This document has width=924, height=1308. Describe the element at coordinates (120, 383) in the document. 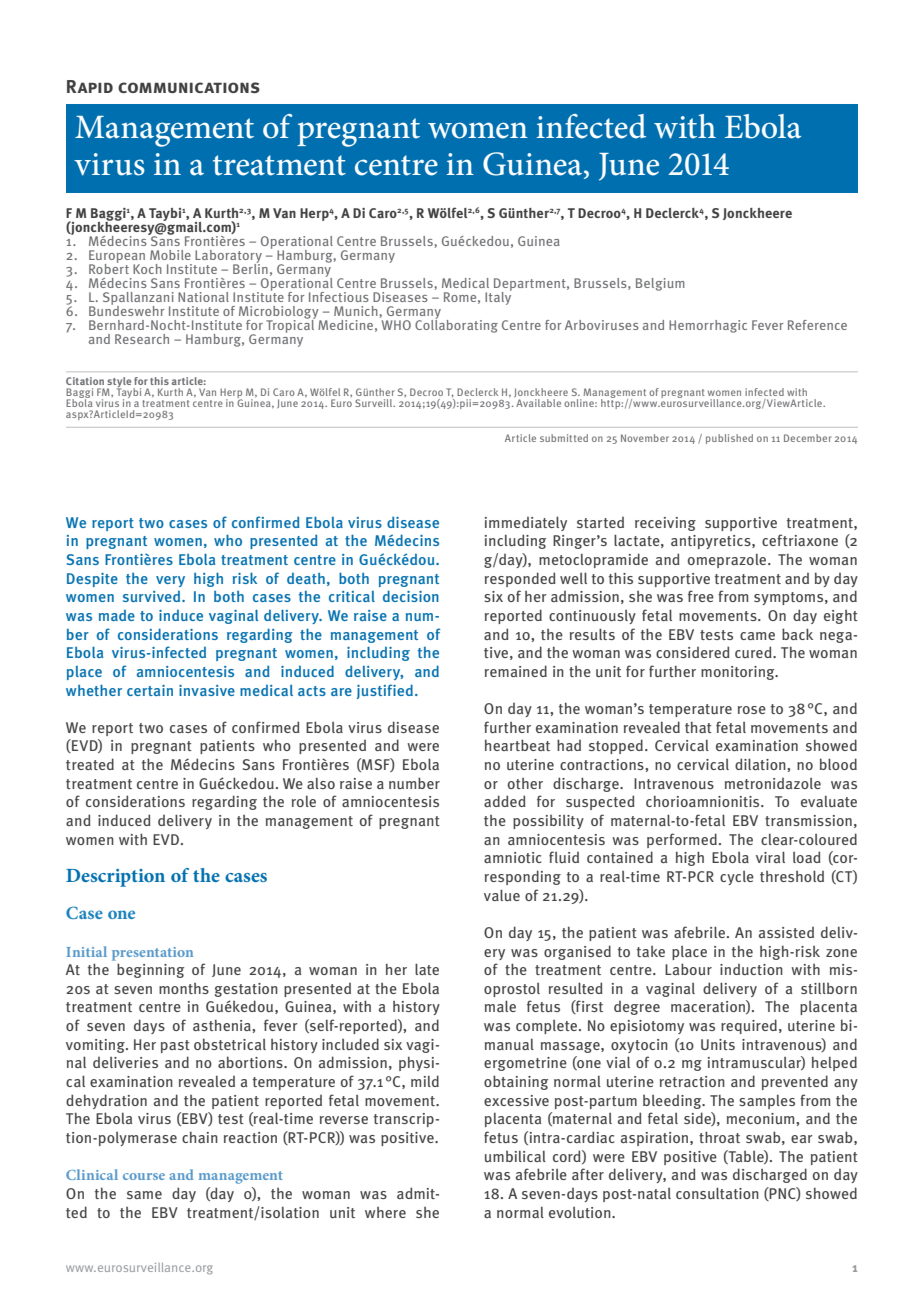

I see `style` at that location.
